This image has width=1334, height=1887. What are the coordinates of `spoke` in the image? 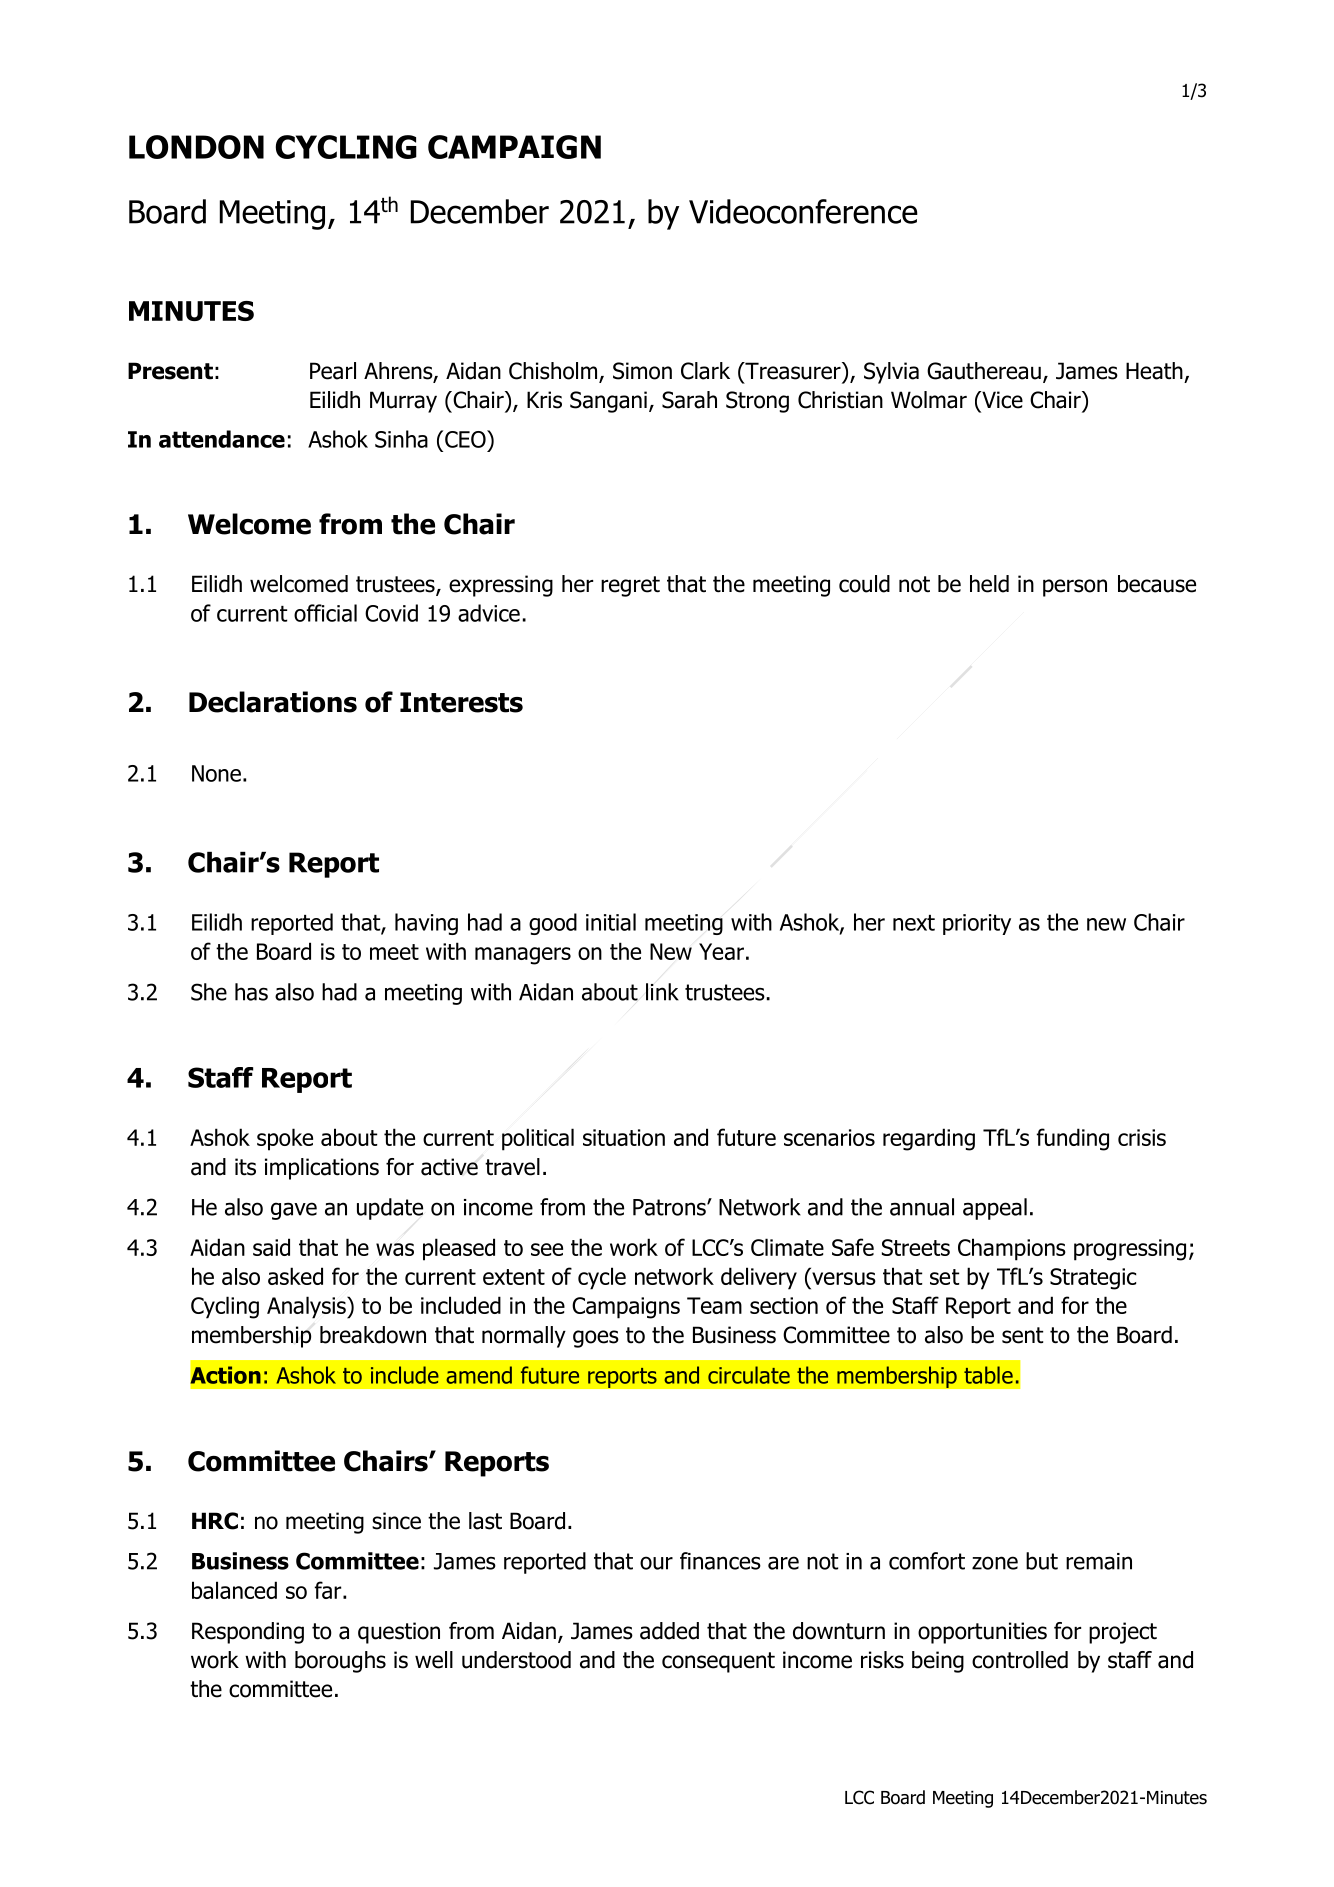 It's located at (285, 1139).
